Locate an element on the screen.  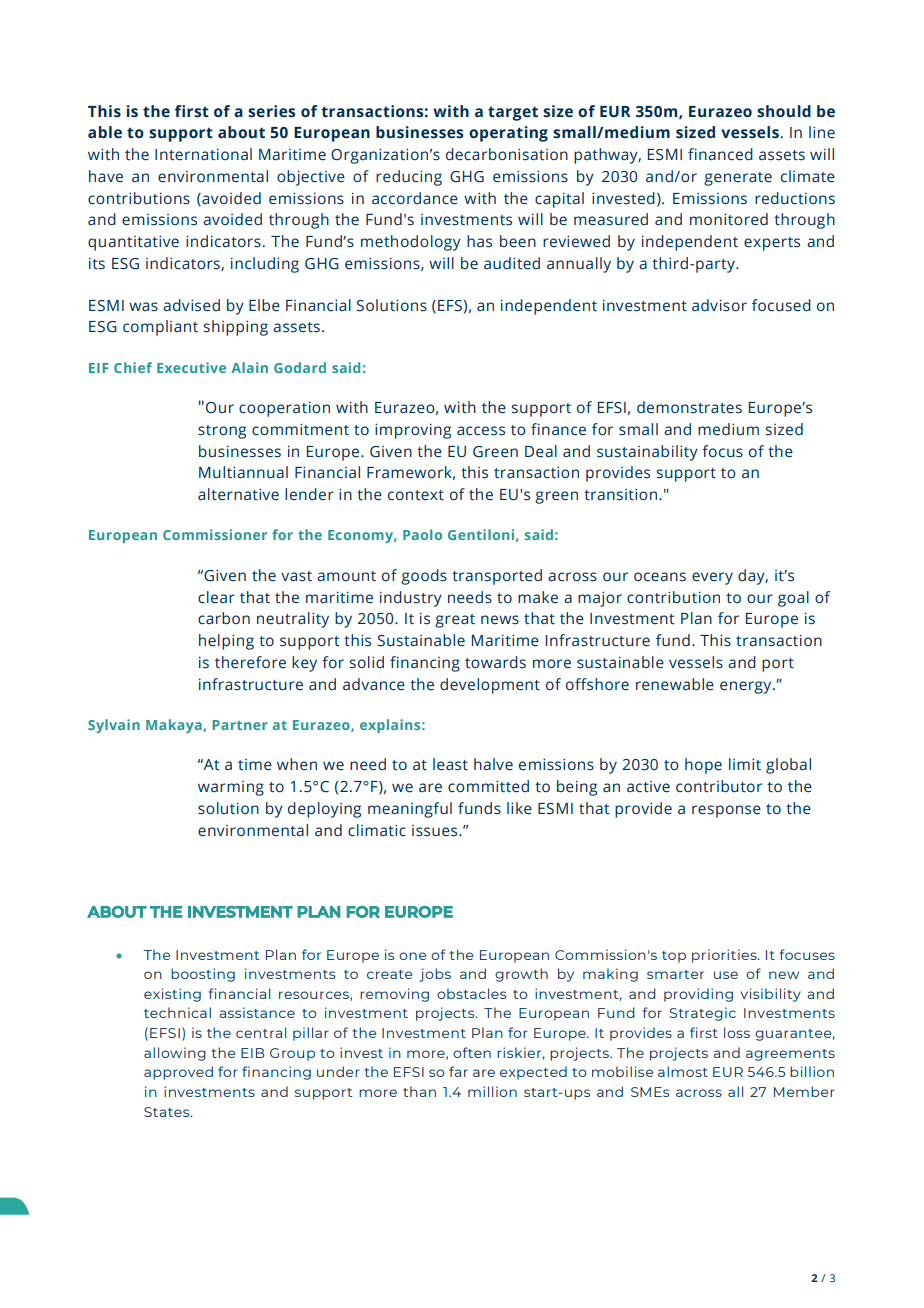
far is located at coordinates (458, 1071).
